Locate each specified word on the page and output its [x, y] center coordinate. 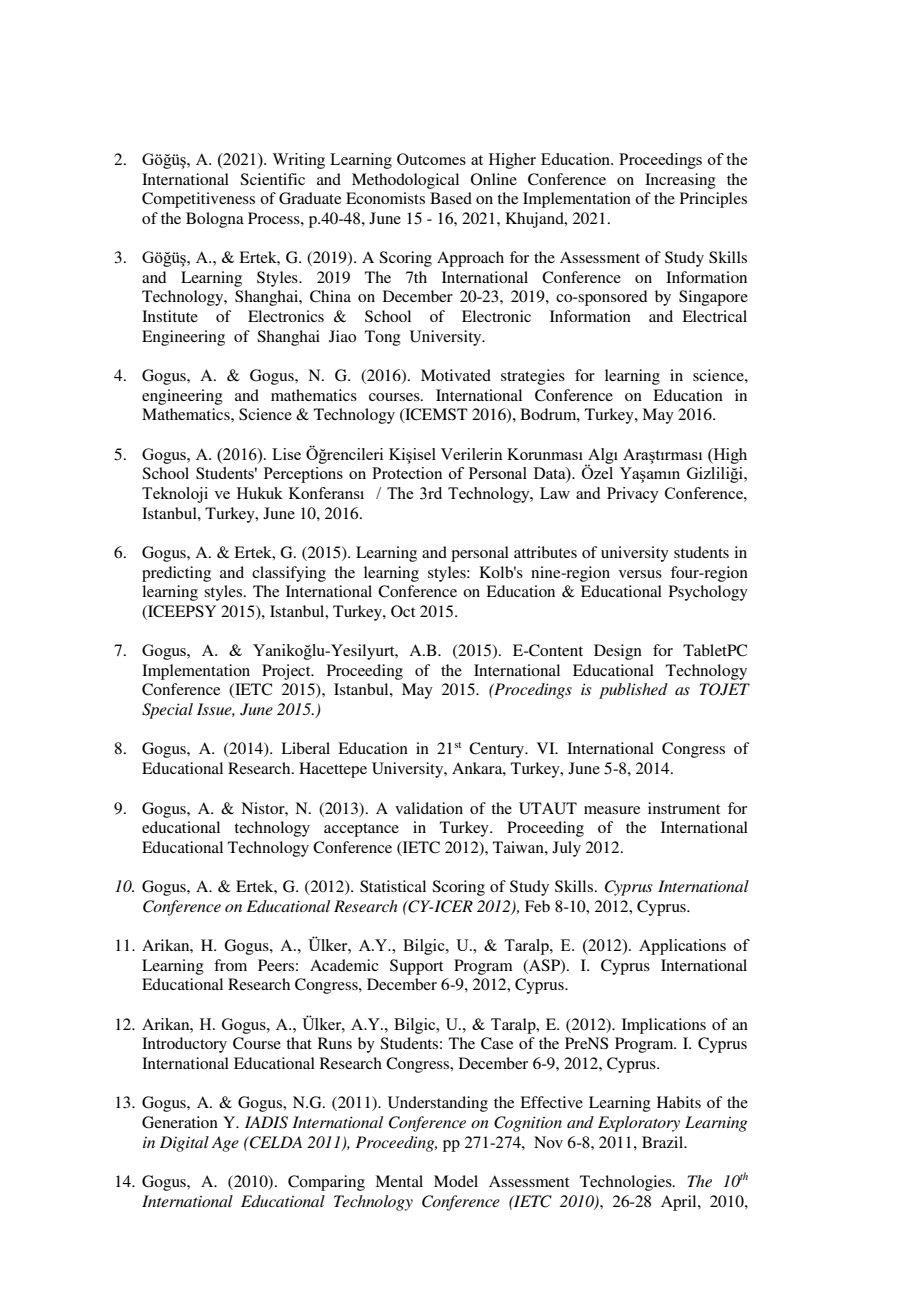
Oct [403, 611]
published [633, 691]
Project [287, 672]
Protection [407, 473]
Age [225, 1144]
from [230, 965]
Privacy [633, 495]
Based [451, 198]
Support [416, 967]
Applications [682, 947]
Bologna [215, 220]
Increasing [680, 181]
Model [456, 1181]
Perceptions [303, 475]
